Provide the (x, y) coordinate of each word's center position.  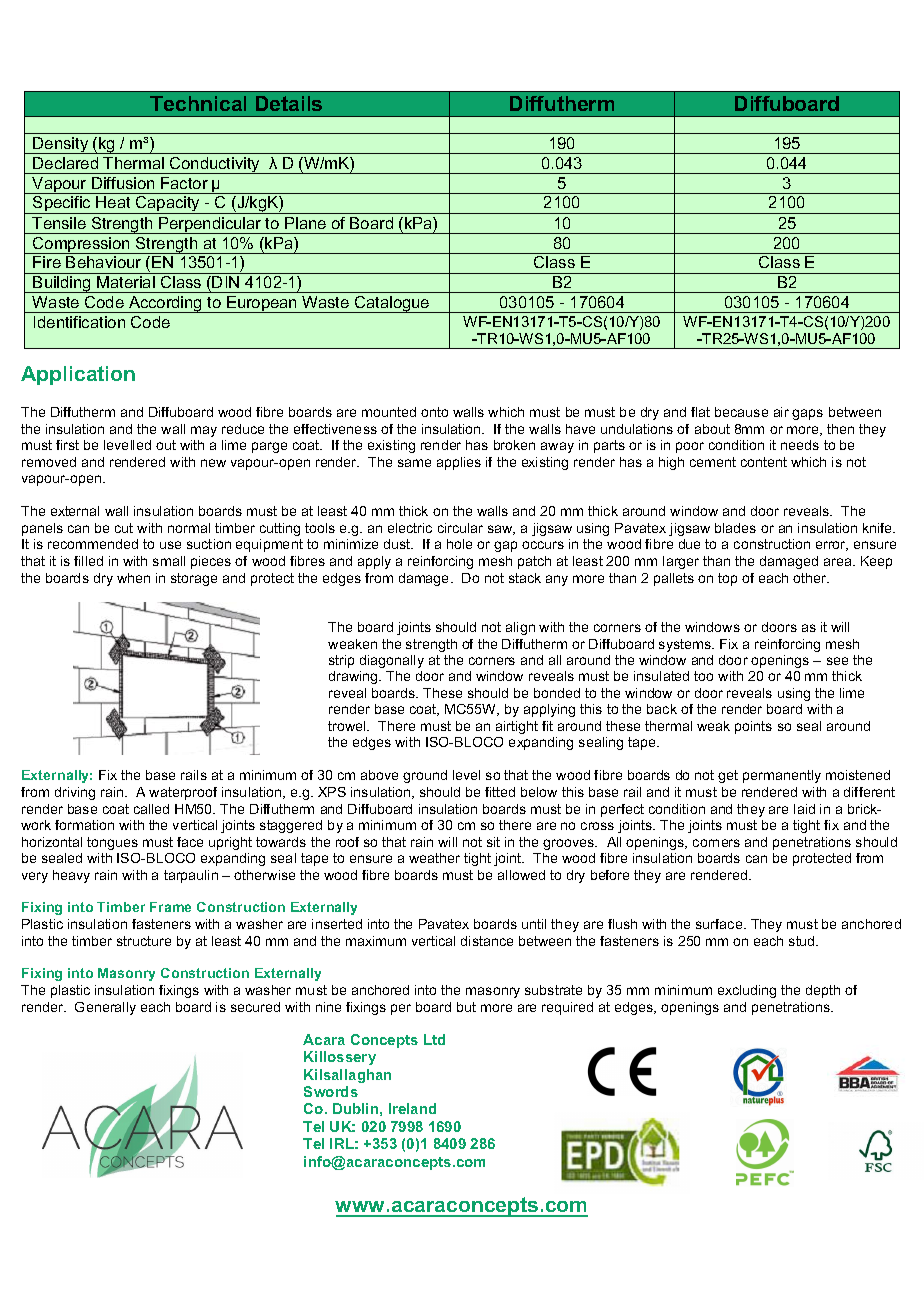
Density (61, 145)
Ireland (412, 1108)
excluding (747, 991)
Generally (105, 1008)
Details (289, 103)
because (741, 412)
